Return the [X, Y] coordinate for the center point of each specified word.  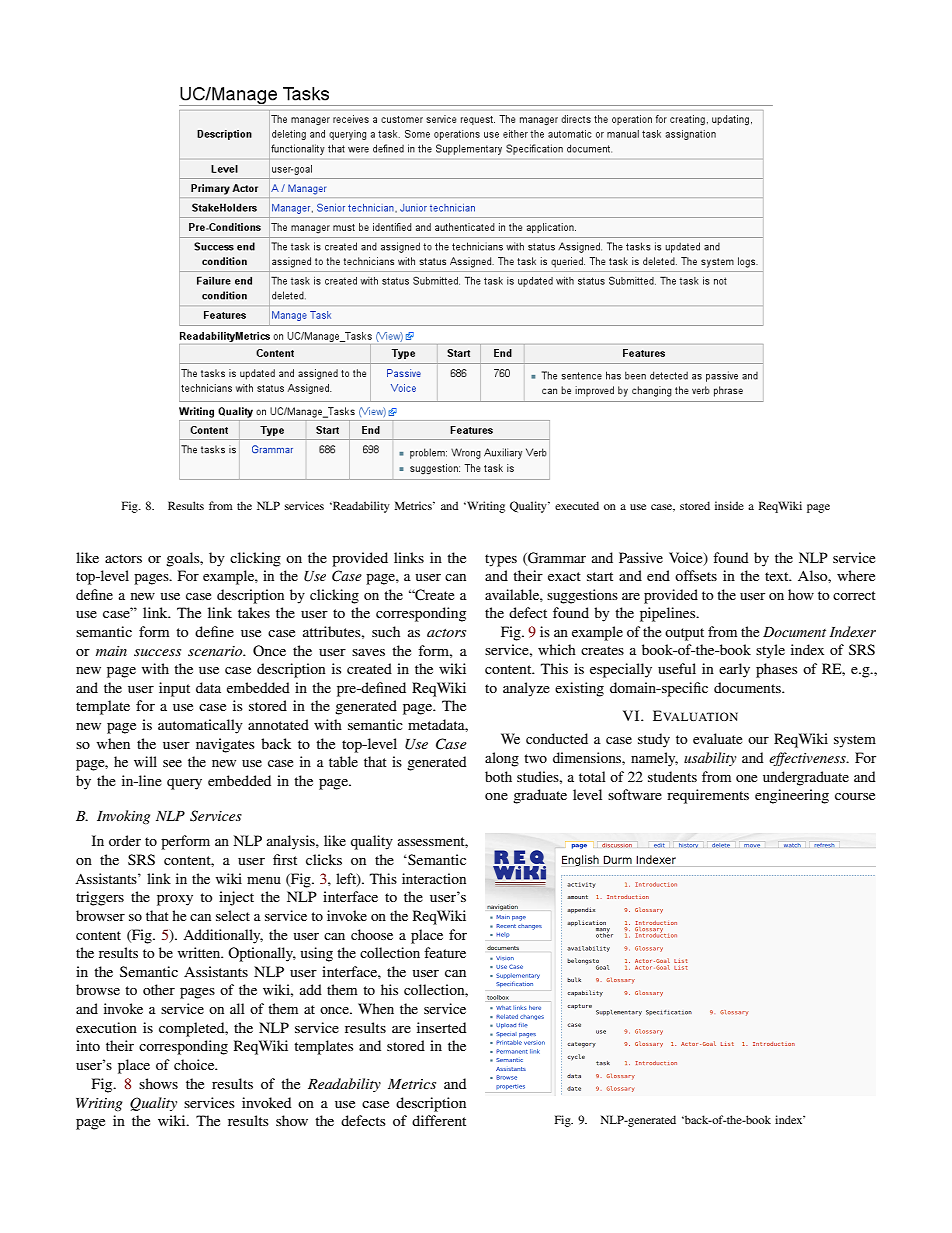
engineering [792, 796]
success [157, 652]
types [501, 560]
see [172, 763]
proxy [175, 900]
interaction [434, 878]
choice [195, 1064]
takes [254, 612]
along [502, 759]
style [770, 651]
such [386, 631]
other [159, 989]
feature [445, 952]
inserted [441, 1027]
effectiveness [808, 759]
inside [729, 505]
